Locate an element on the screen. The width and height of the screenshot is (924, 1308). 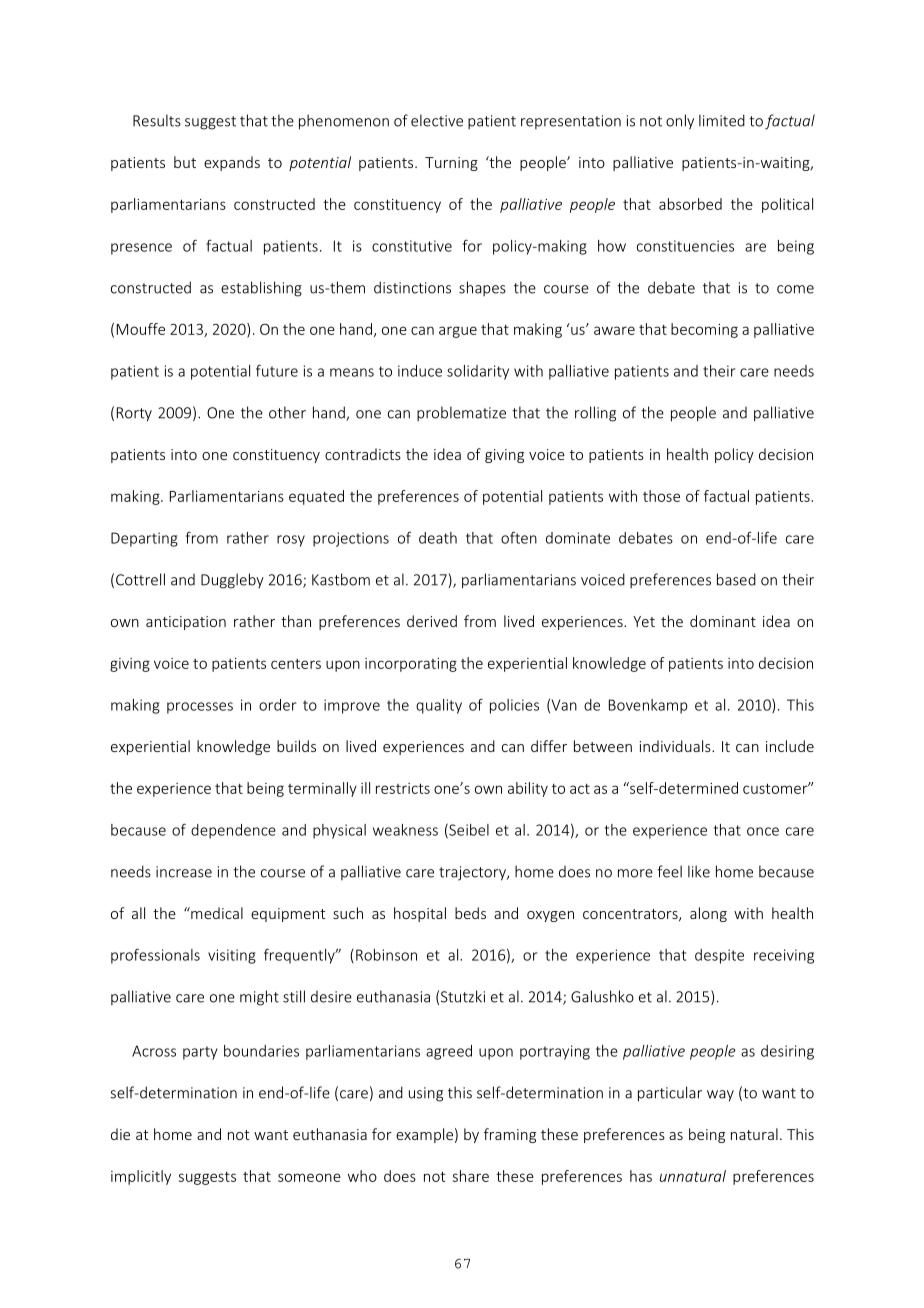
quality is located at coordinates (439, 706).
